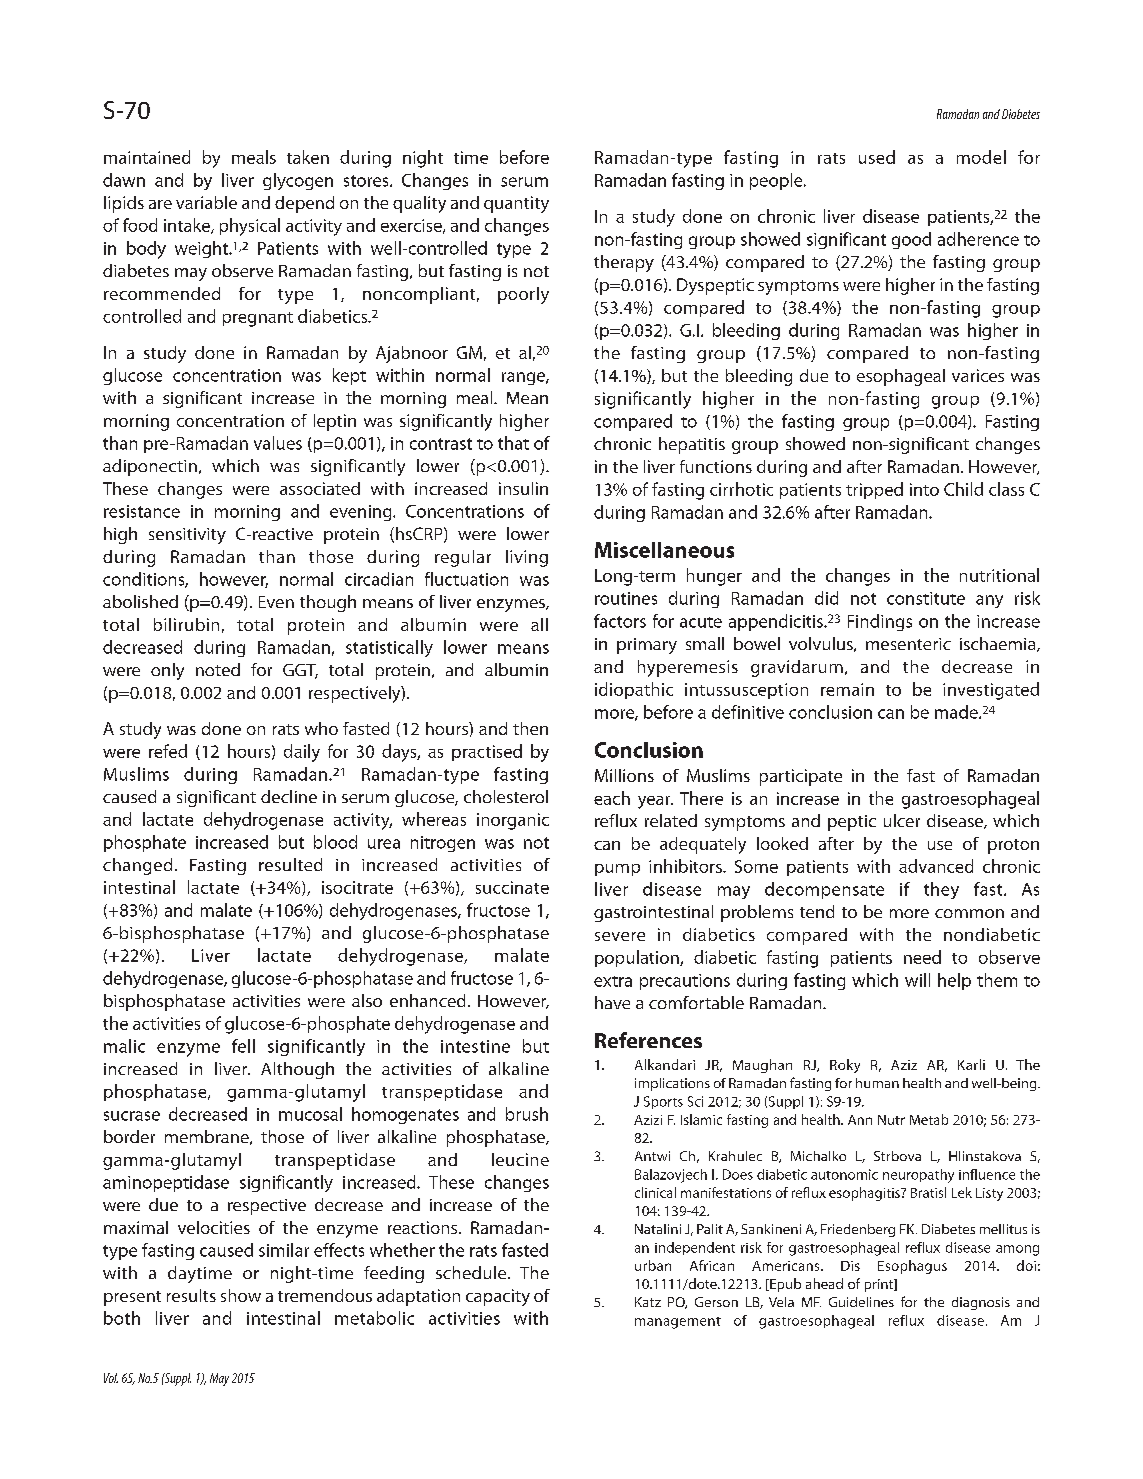 This screenshot has width=1143, height=1479. What do you see at coordinates (648, 1302) in the screenshot?
I see `Katz` at bounding box center [648, 1302].
